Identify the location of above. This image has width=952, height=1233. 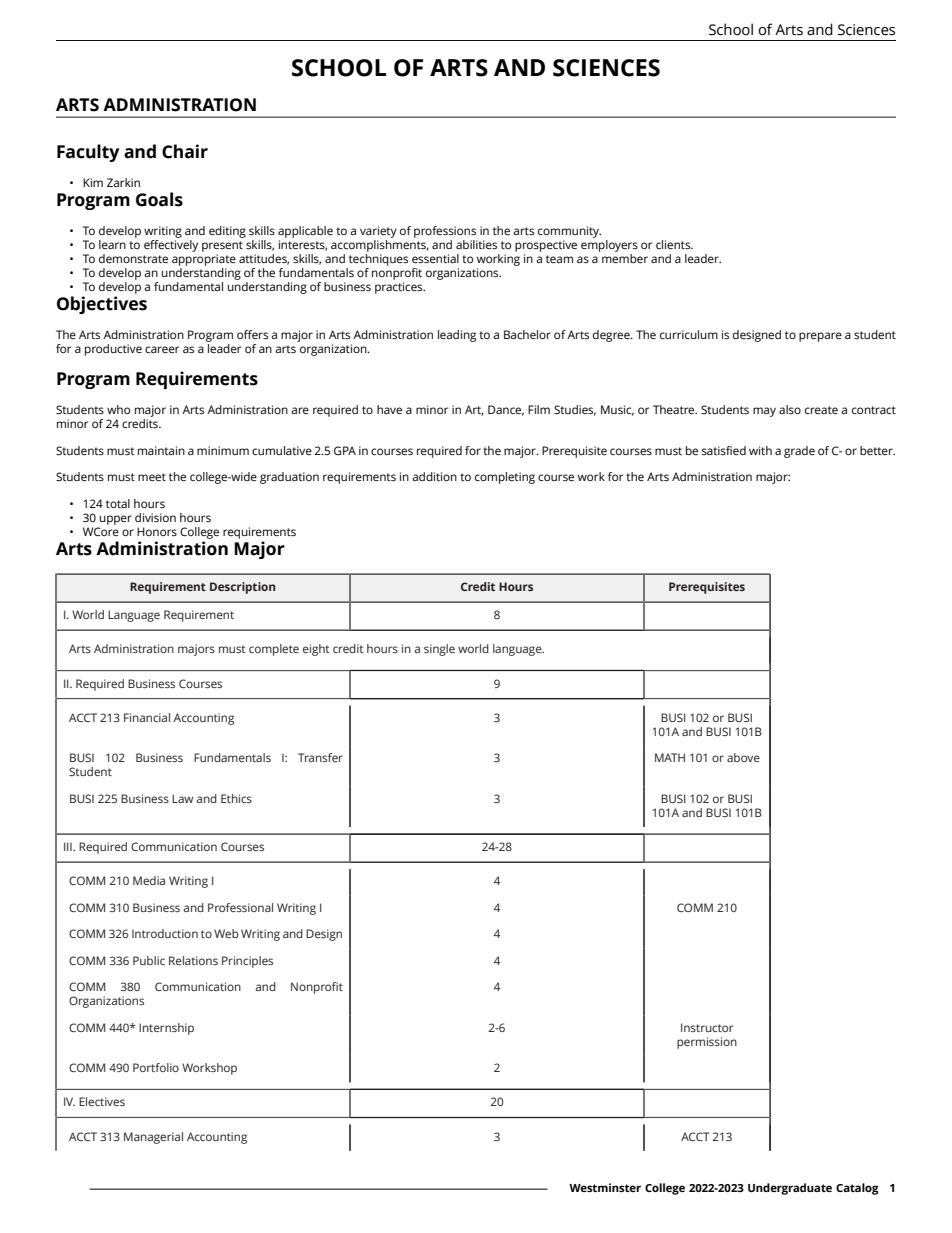
(743, 757).
